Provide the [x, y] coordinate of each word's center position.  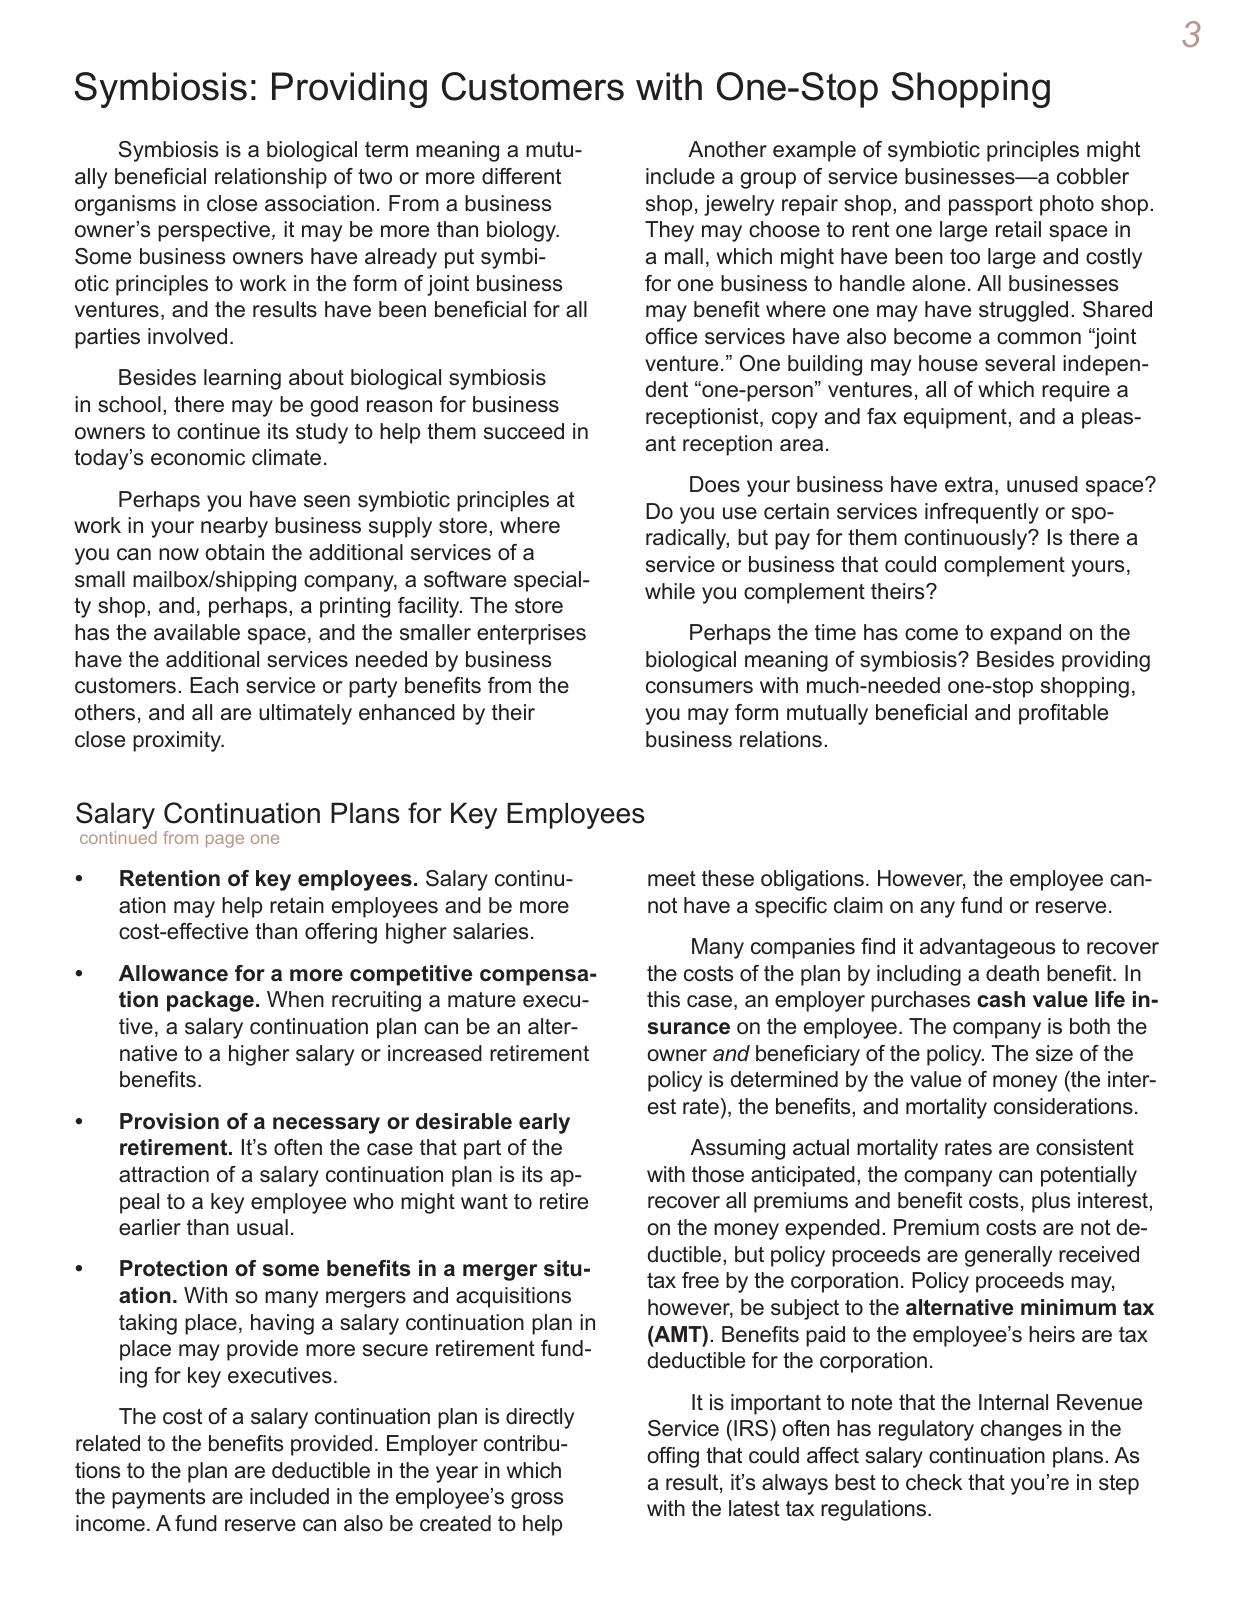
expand [1025, 634]
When [295, 999]
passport [991, 206]
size [1054, 1053]
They [669, 231]
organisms [125, 205]
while [670, 591]
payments [158, 1498]
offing [673, 1457]
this [663, 999]
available [197, 632]
